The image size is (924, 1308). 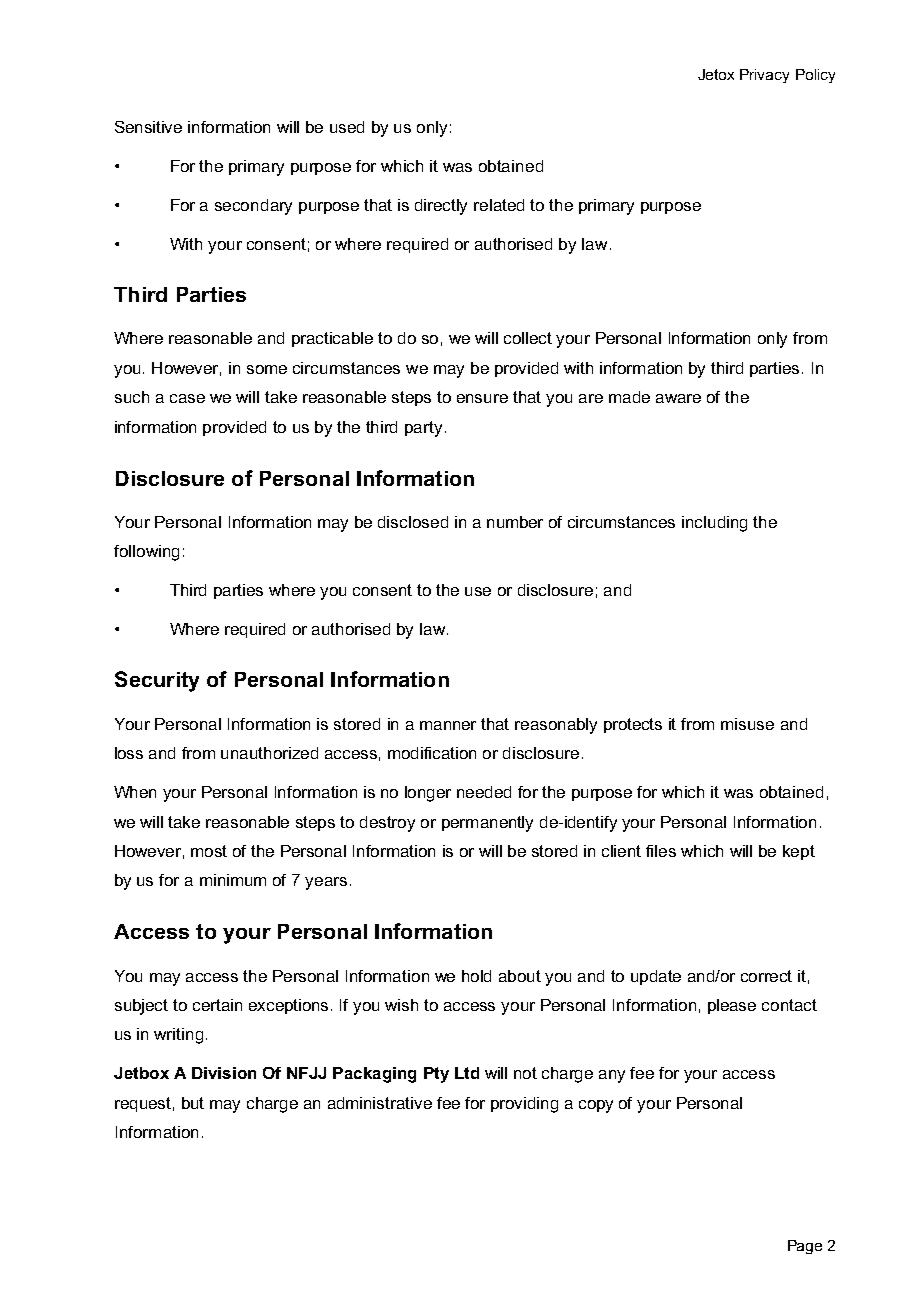 What do you see at coordinates (764, 76) in the image?
I see `Privacy` at bounding box center [764, 76].
